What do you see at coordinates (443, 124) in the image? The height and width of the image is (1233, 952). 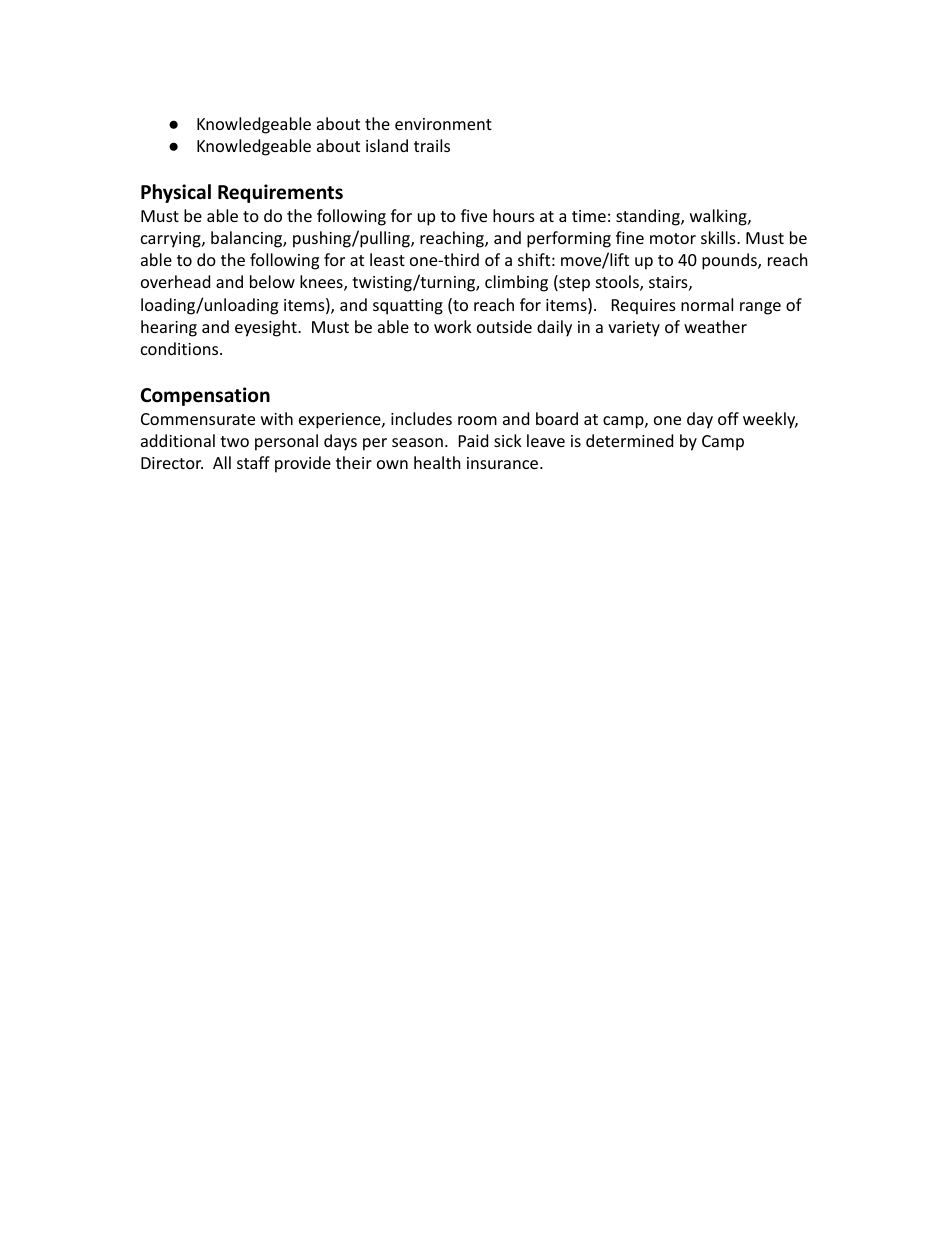 I see `environment` at bounding box center [443, 124].
